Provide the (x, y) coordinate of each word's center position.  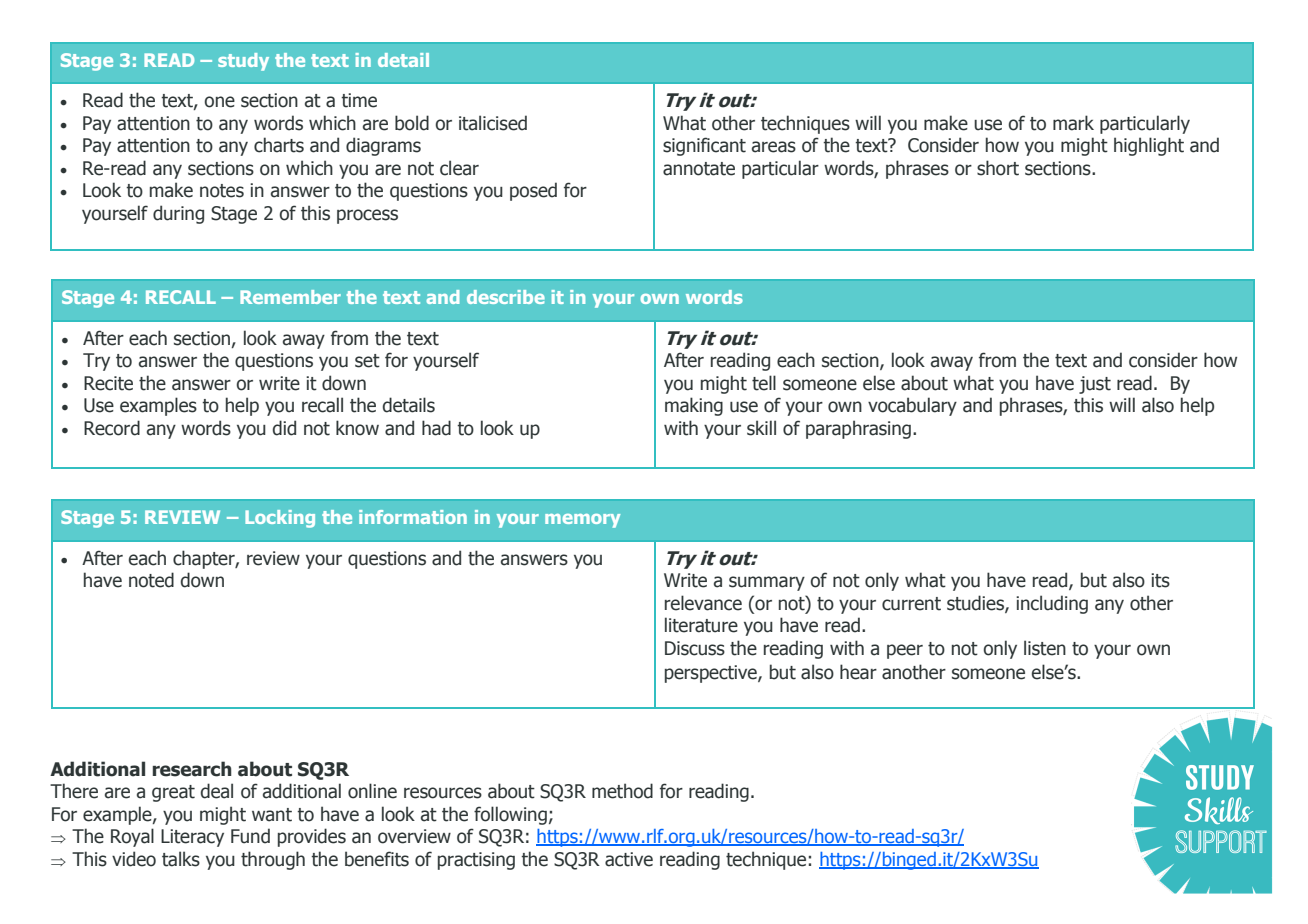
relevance (703, 603)
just (1095, 385)
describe (506, 297)
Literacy (192, 838)
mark (1073, 123)
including (1052, 604)
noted (151, 580)
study (243, 62)
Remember (290, 297)
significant (704, 146)
